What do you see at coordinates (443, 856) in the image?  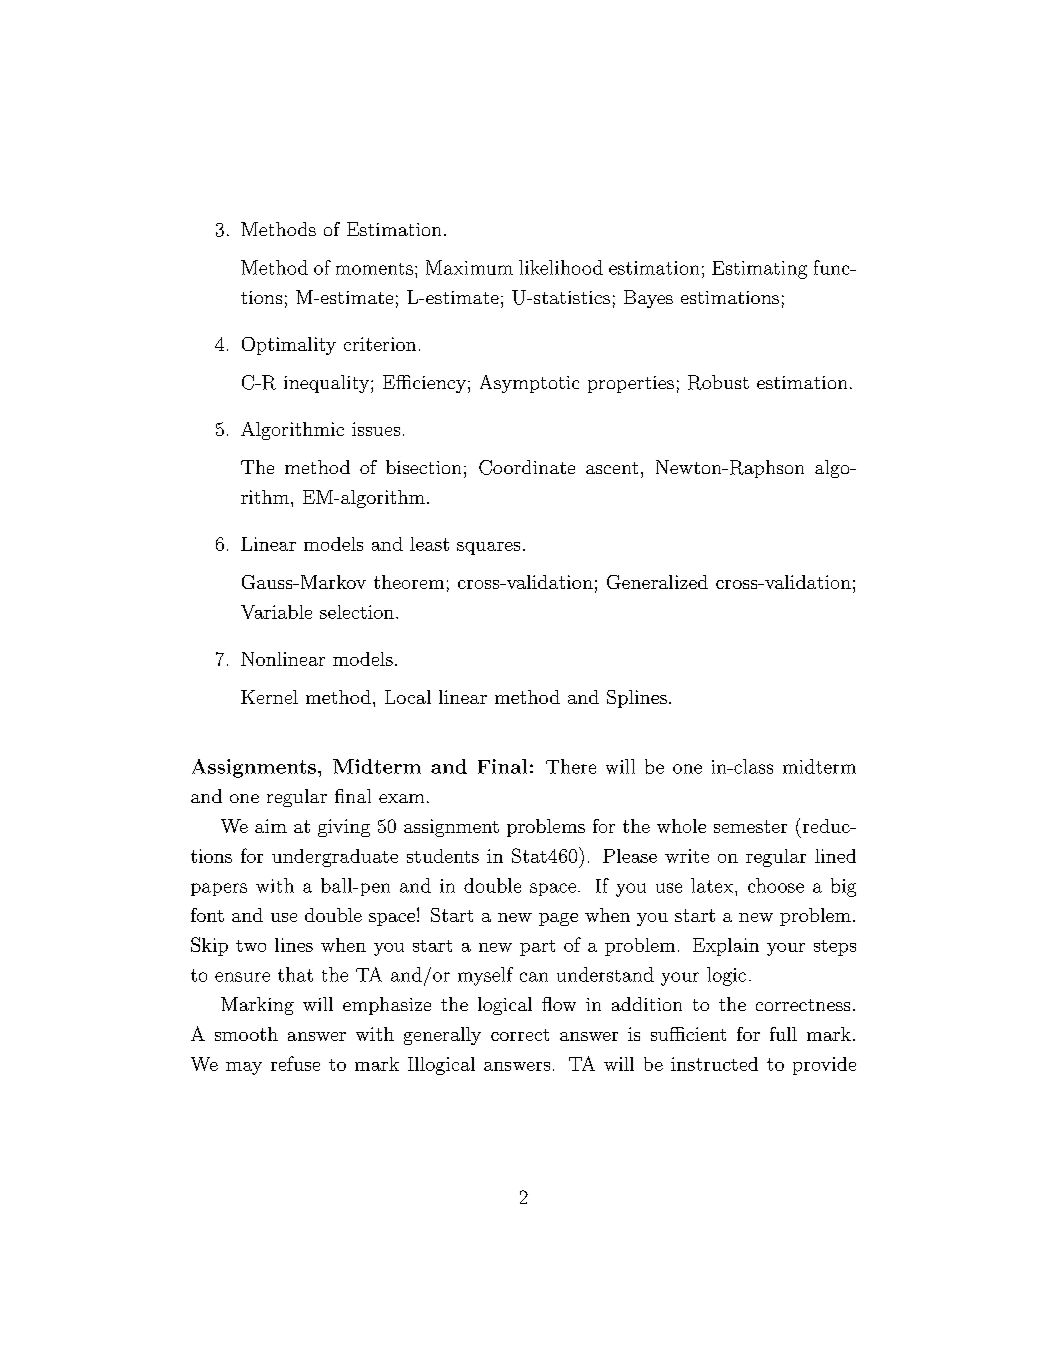 I see `students` at bounding box center [443, 856].
